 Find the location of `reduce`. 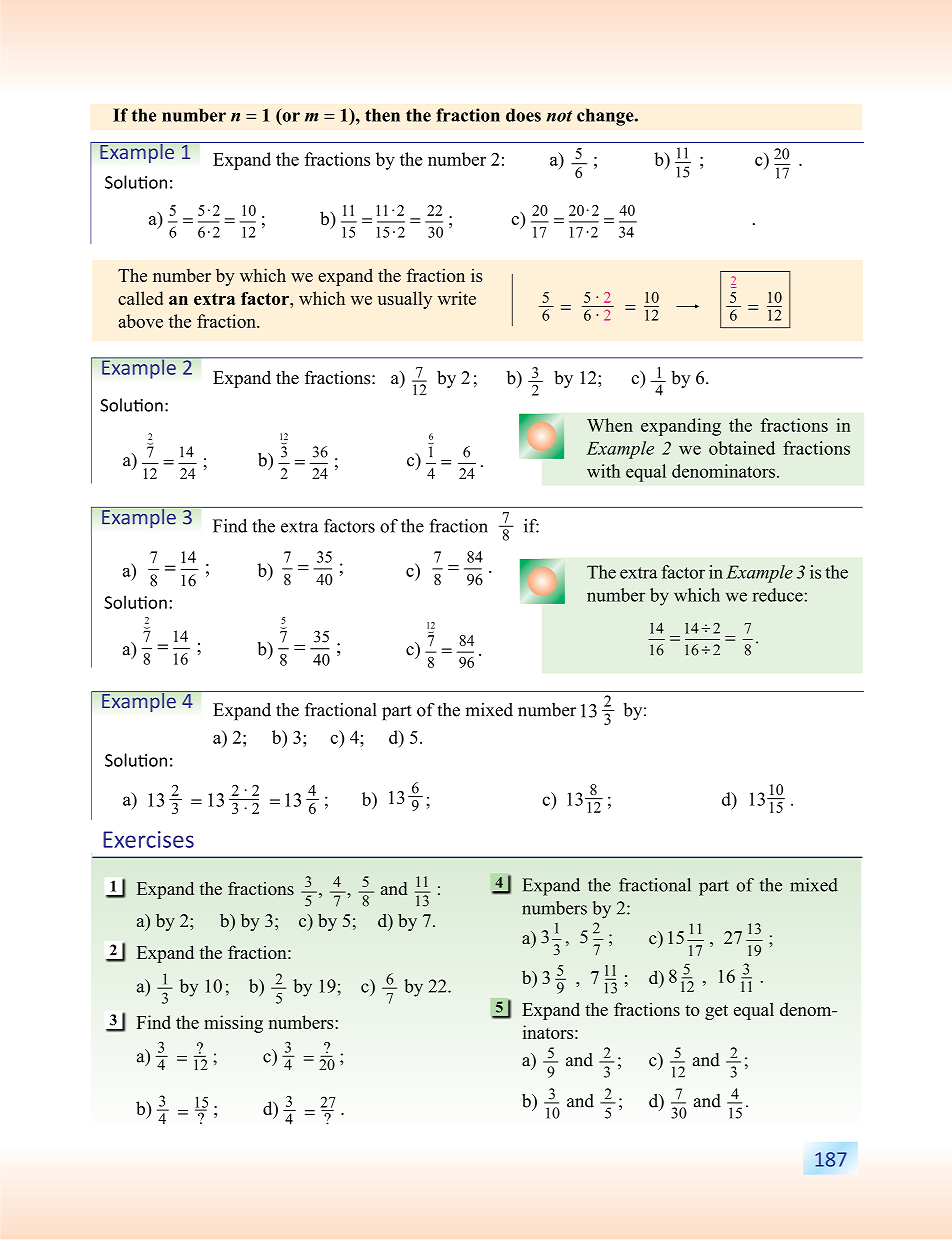

reduce is located at coordinates (777, 595).
